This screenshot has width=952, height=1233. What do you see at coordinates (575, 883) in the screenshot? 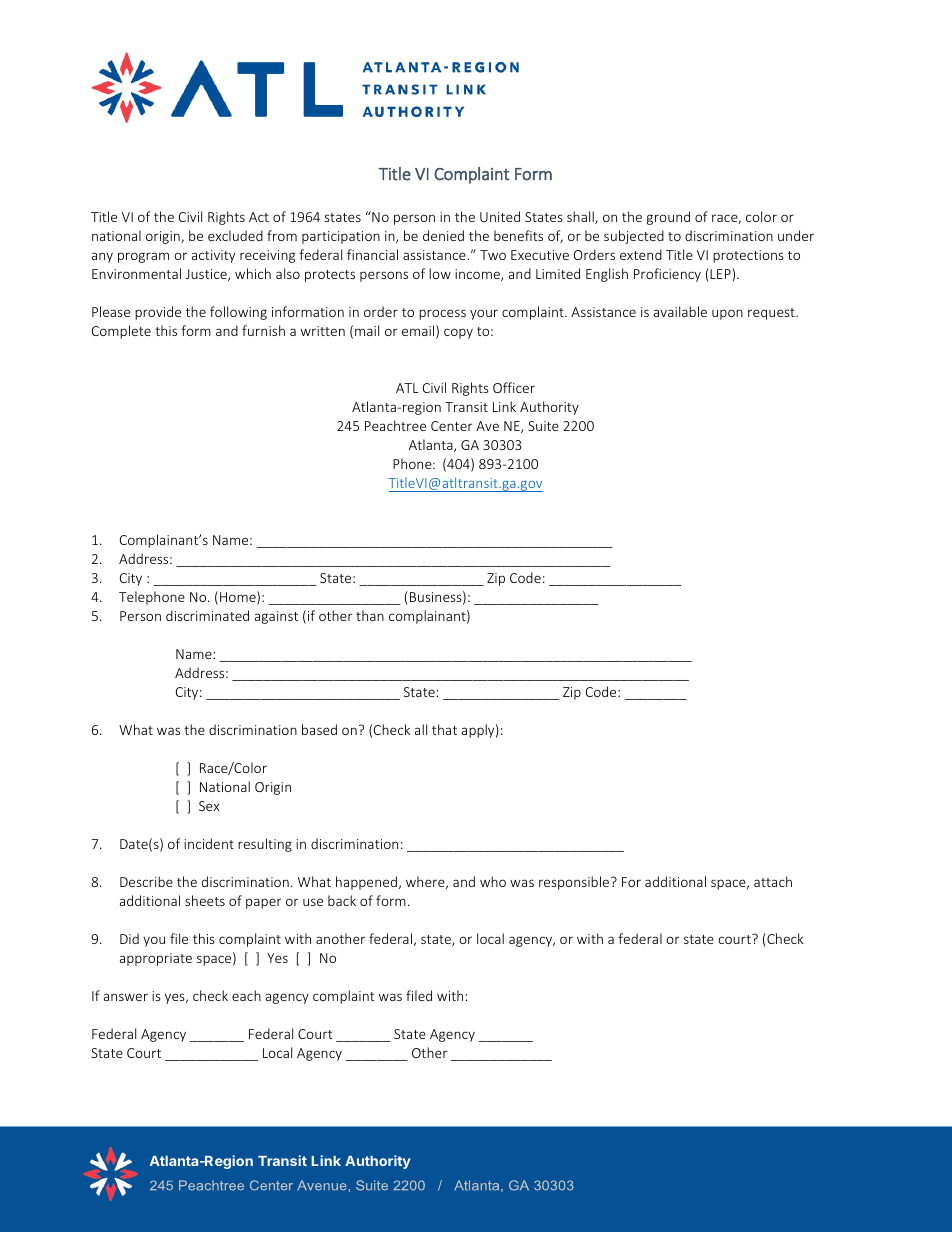
I see `responsible` at bounding box center [575, 883].
